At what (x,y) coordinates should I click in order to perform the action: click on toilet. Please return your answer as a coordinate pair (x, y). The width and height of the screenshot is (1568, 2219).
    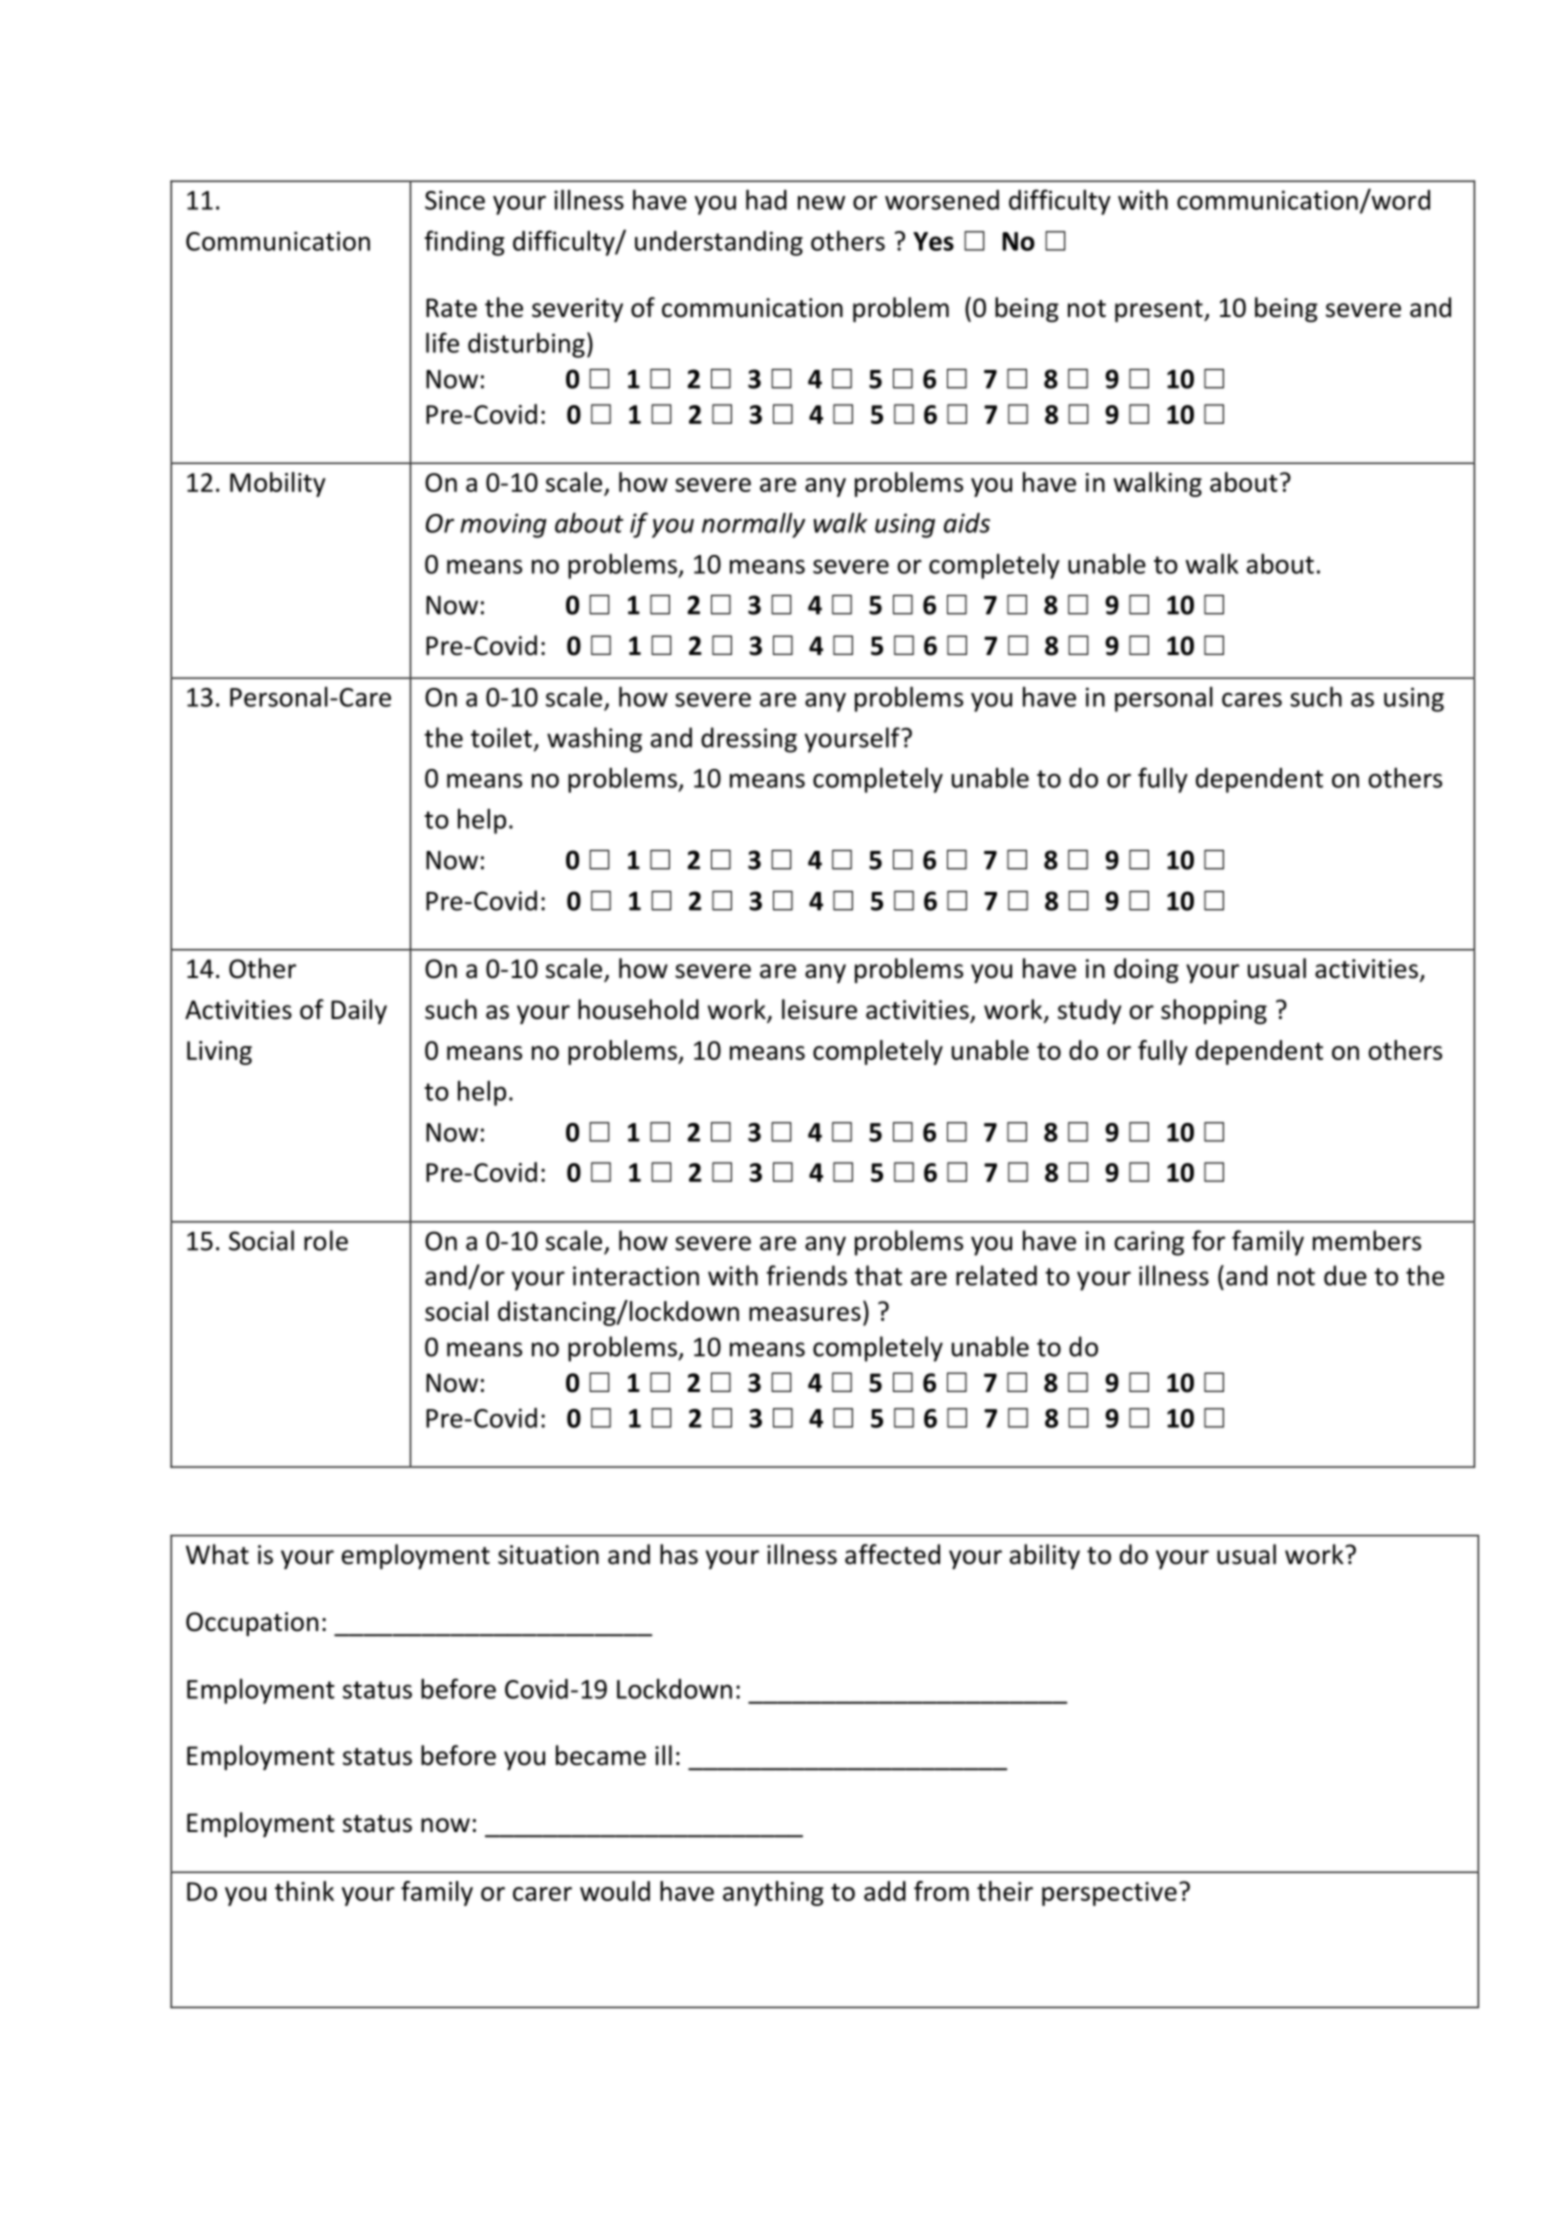
    Looking at the image, I should click on (501, 737).
